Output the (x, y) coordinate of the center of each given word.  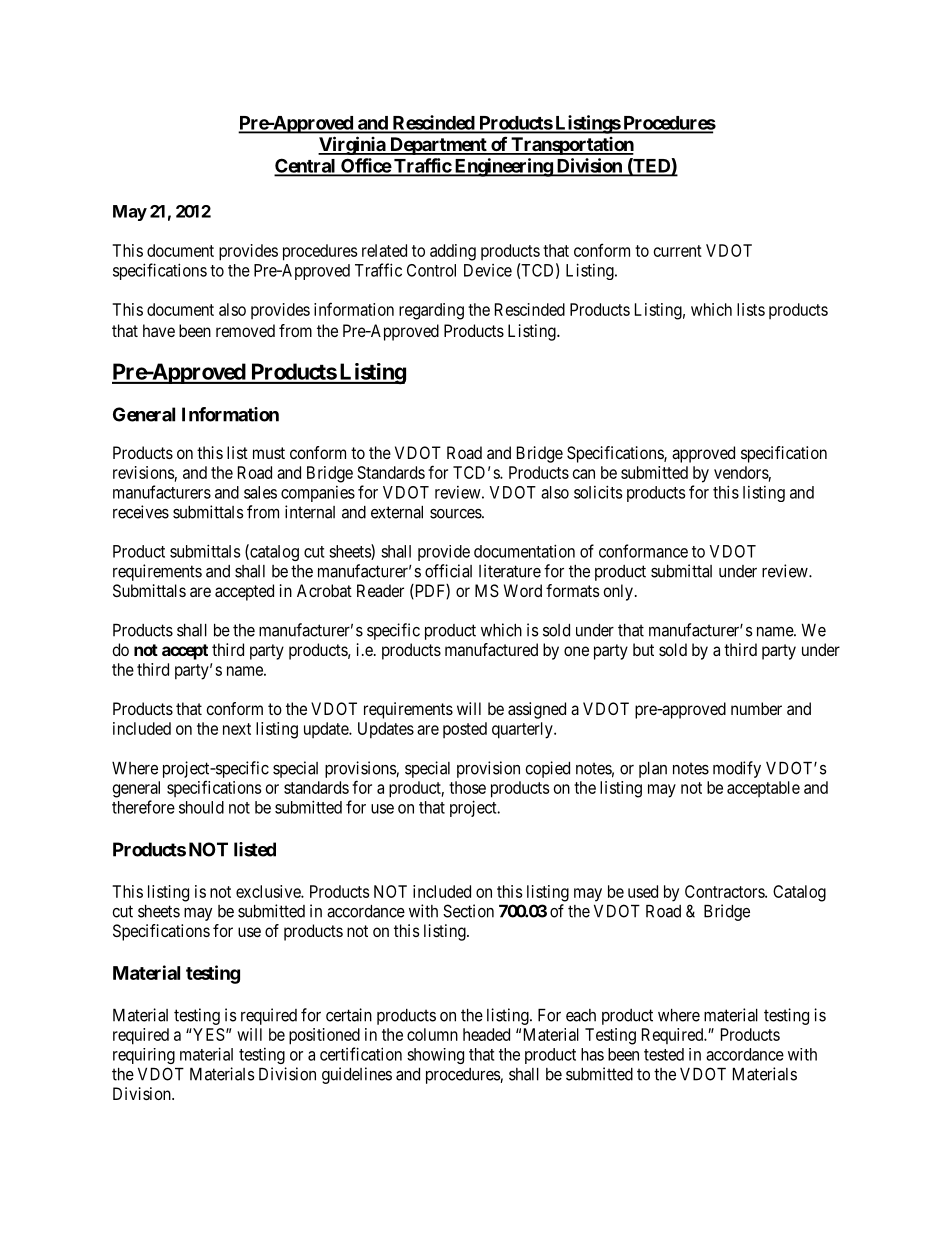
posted (465, 730)
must (269, 453)
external (397, 512)
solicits (598, 492)
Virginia (352, 145)
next (237, 729)
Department (438, 146)
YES (208, 1034)
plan (653, 770)
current (678, 251)
